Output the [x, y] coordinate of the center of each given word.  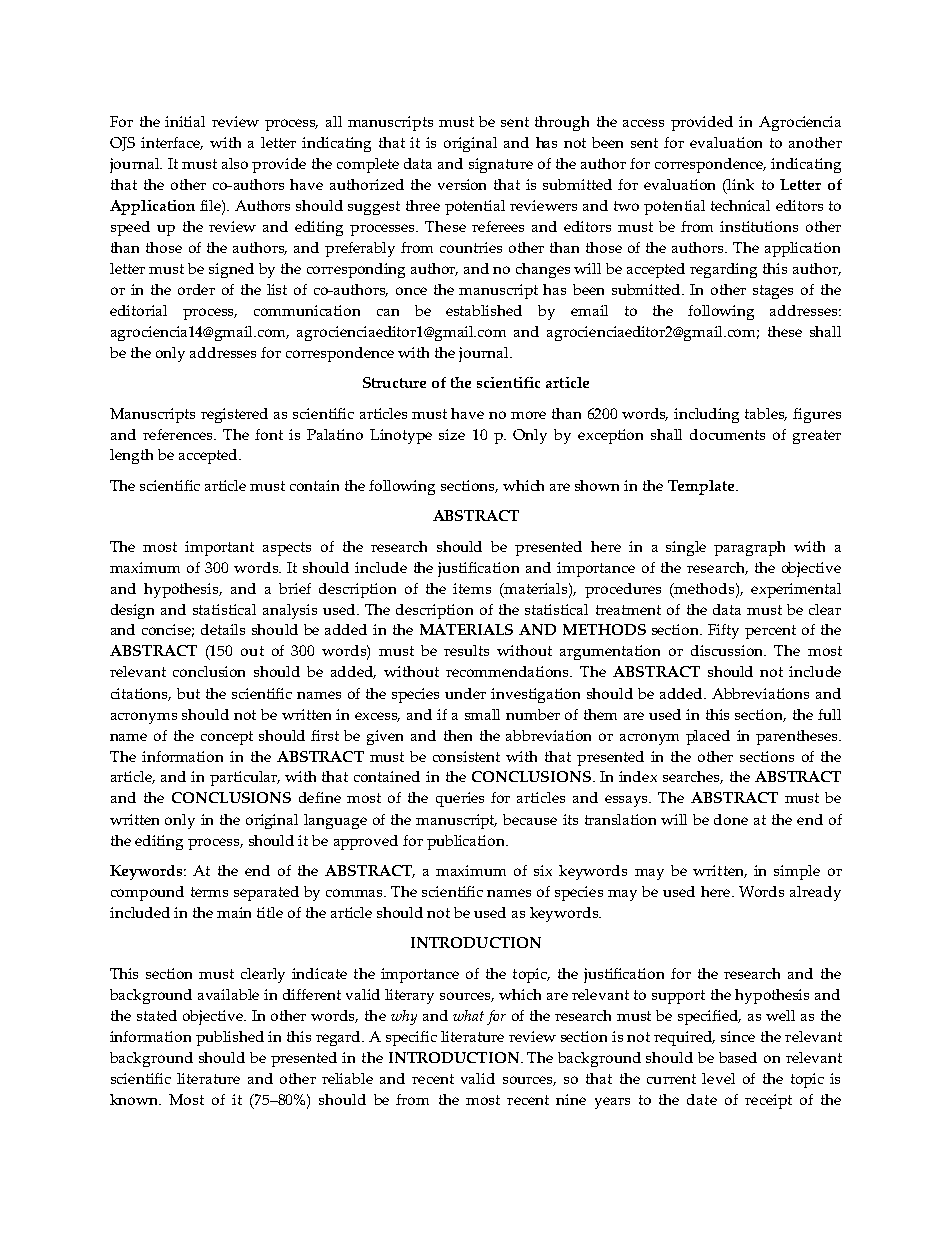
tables [766, 414]
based [738, 1057]
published [230, 1038]
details [223, 629]
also [235, 163]
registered [234, 415]
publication [467, 842]
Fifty [723, 631]
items [472, 588]
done [731, 819]
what [468, 1015]
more [528, 415]
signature [501, 165]
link [740, 184]
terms [209, 892]
